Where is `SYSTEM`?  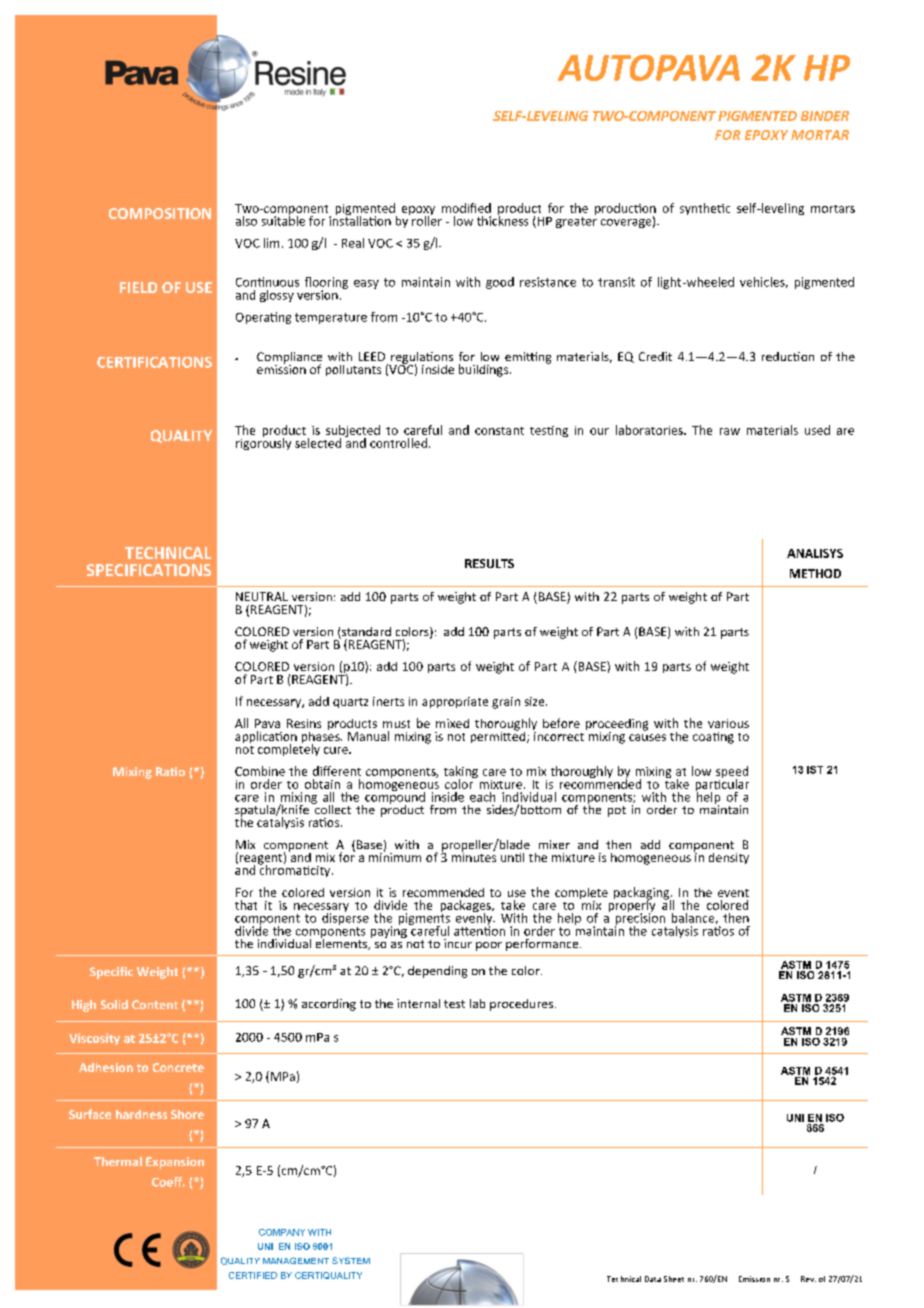
SYSTEM is located at coordinates (351, 1260).
